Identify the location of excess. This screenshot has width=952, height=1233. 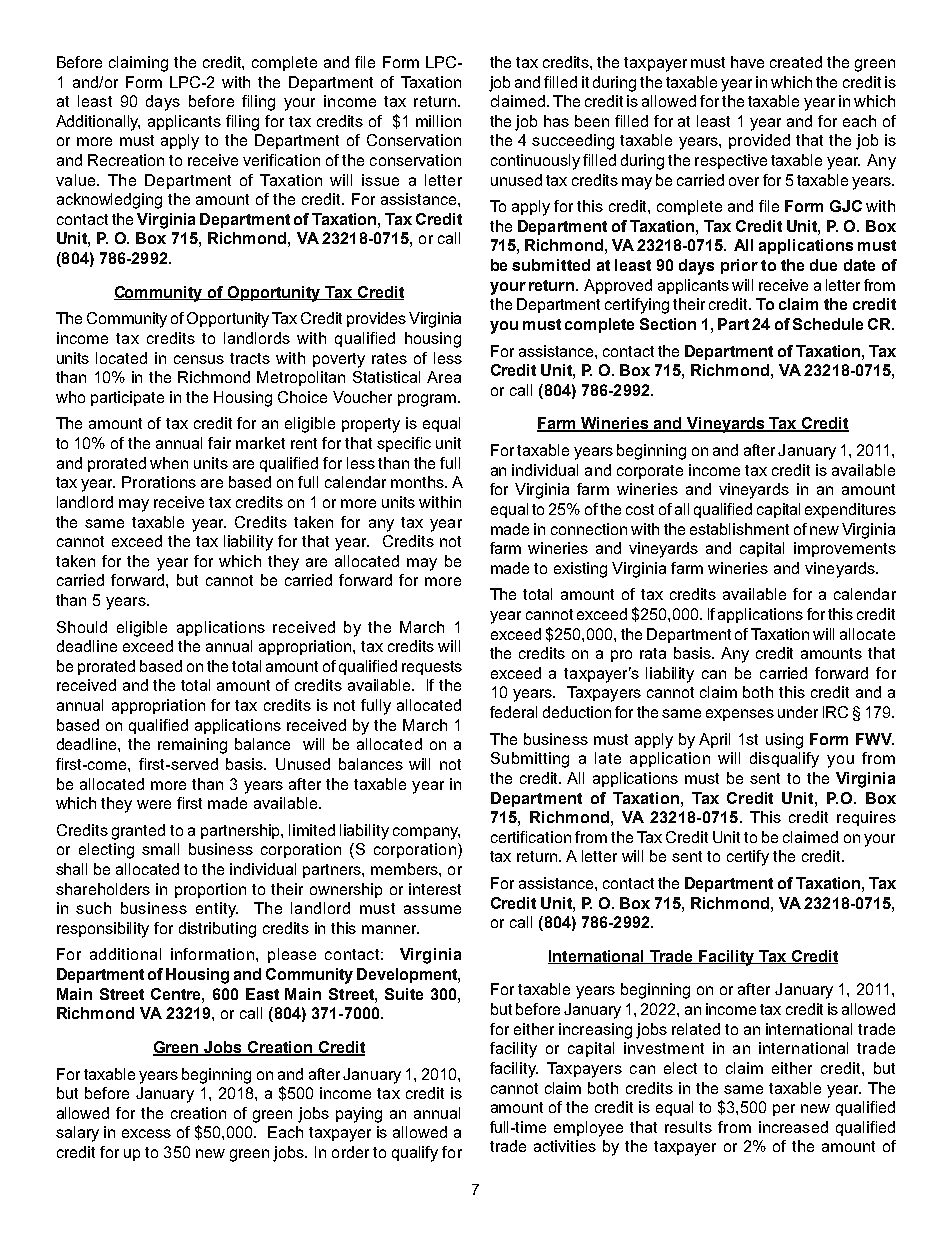
(146, 1133).
